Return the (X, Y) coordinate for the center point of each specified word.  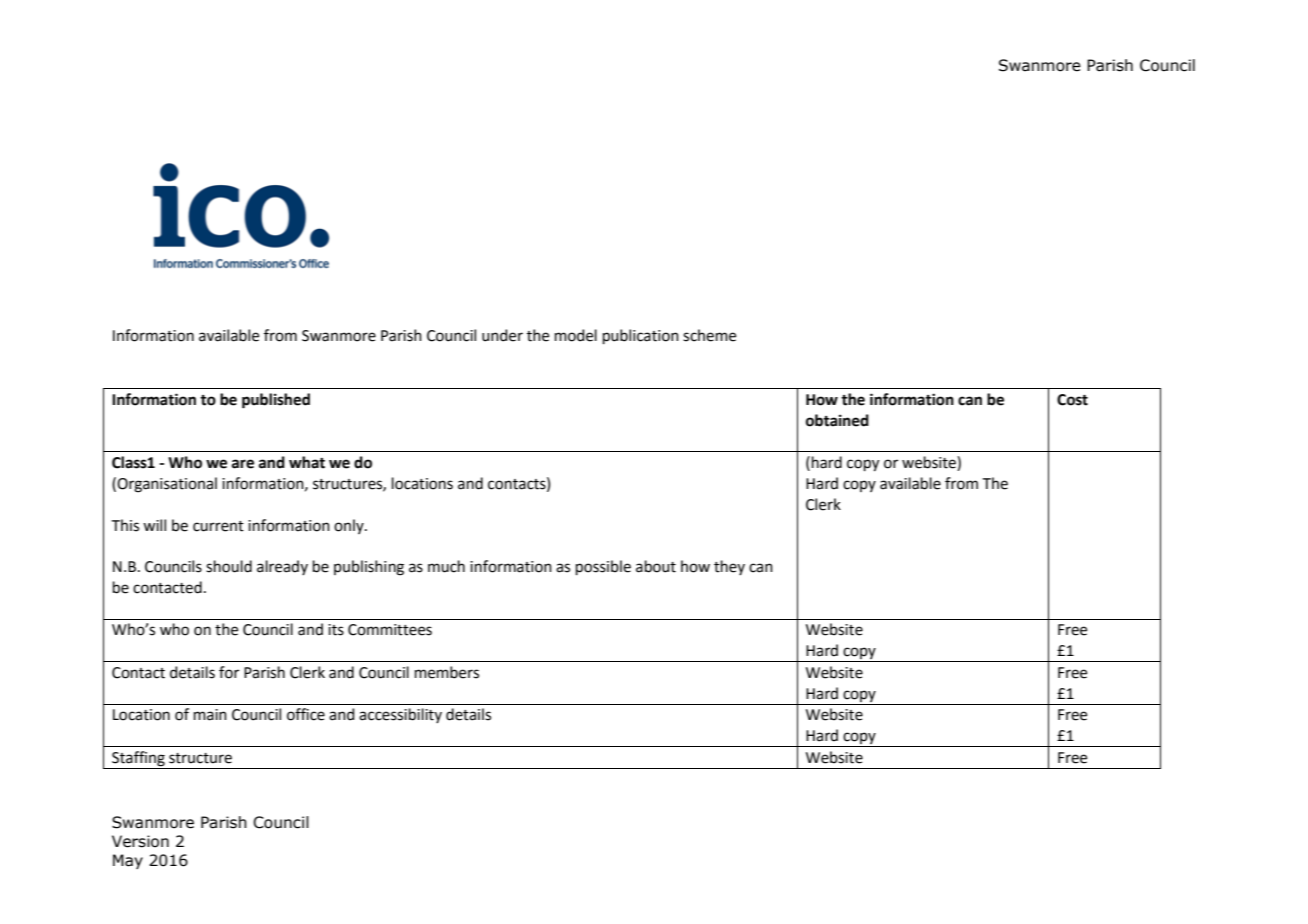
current (218, 526)
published (276, 401)
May (128, 861)
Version (140, 841)
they (729, 567)
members (447, 672)
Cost (1072, 400)
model (576, 335)
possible (603, 567)
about (656, 566)
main (210, 715)
